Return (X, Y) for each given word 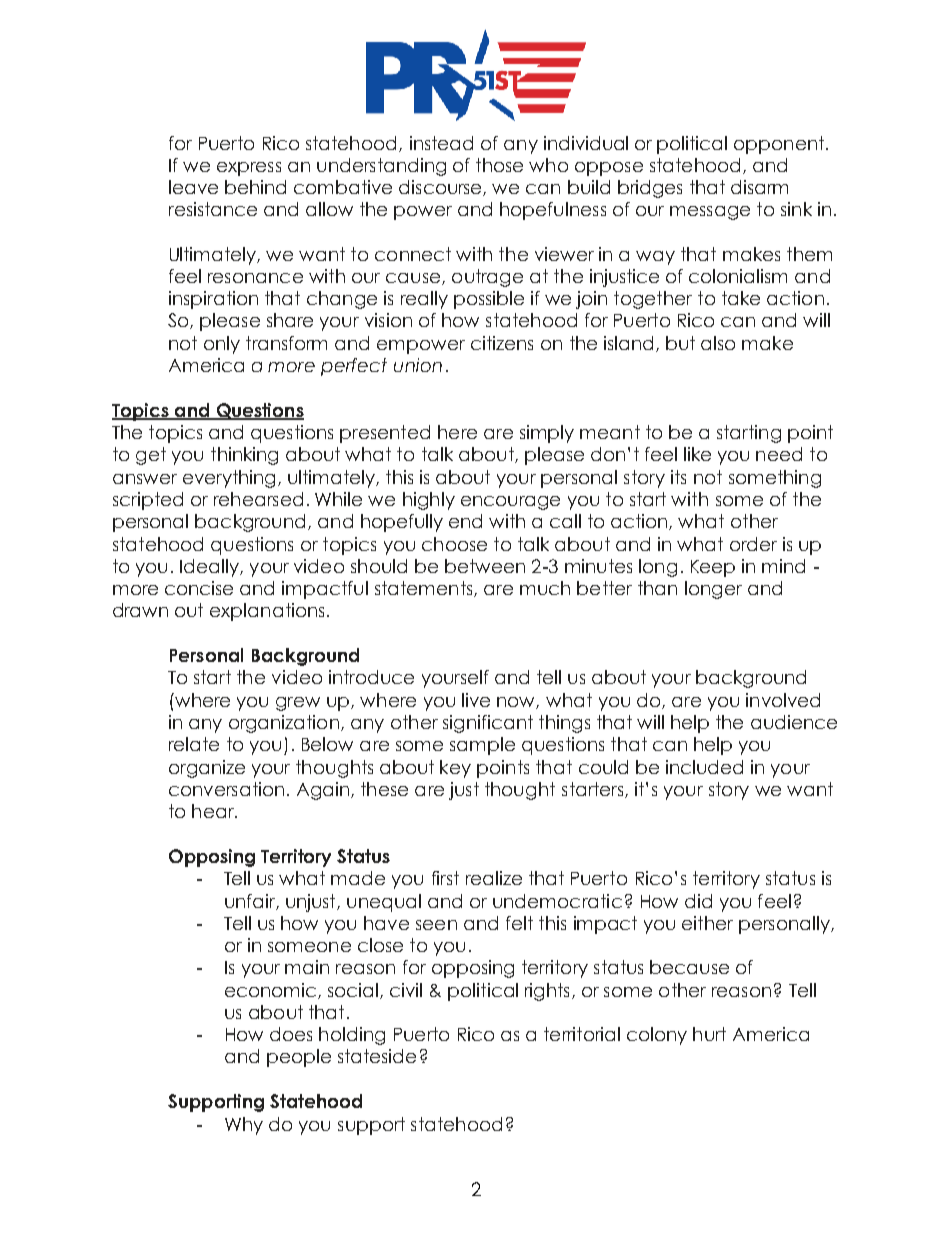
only (222, 345)
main (307, 967)
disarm (759, 187)
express (249, 169)
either (707, 923)
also (718, 343)
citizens (502, 343)
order (753, 544)
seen (436, 925)
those (499, 165)
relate (194, 744)
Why (244, 1126)
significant (488, 724)
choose (454, 544)
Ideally (210, 568)
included (704, 767)
